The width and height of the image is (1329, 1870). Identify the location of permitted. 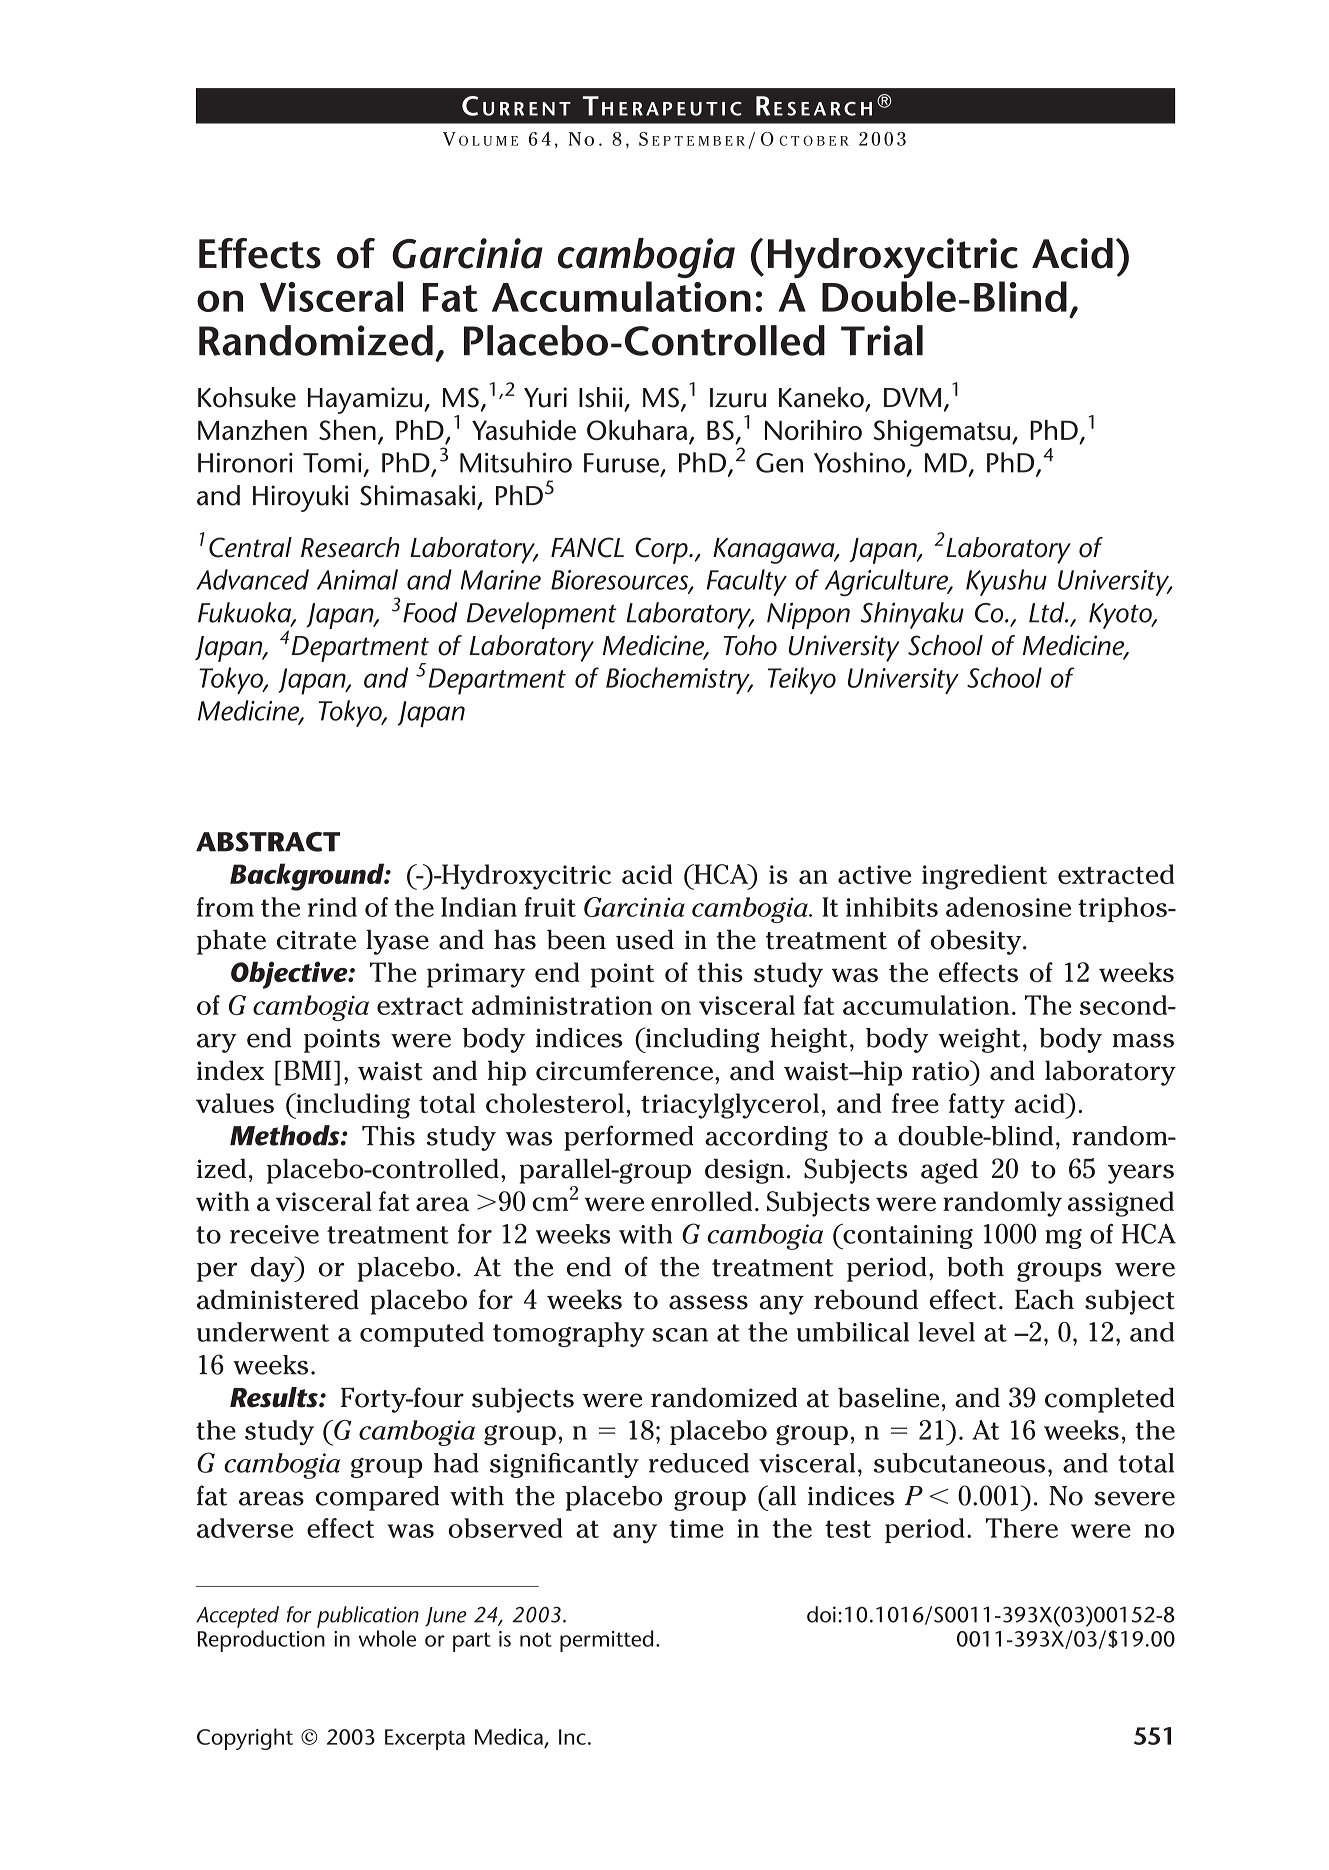
(606, 1641).
